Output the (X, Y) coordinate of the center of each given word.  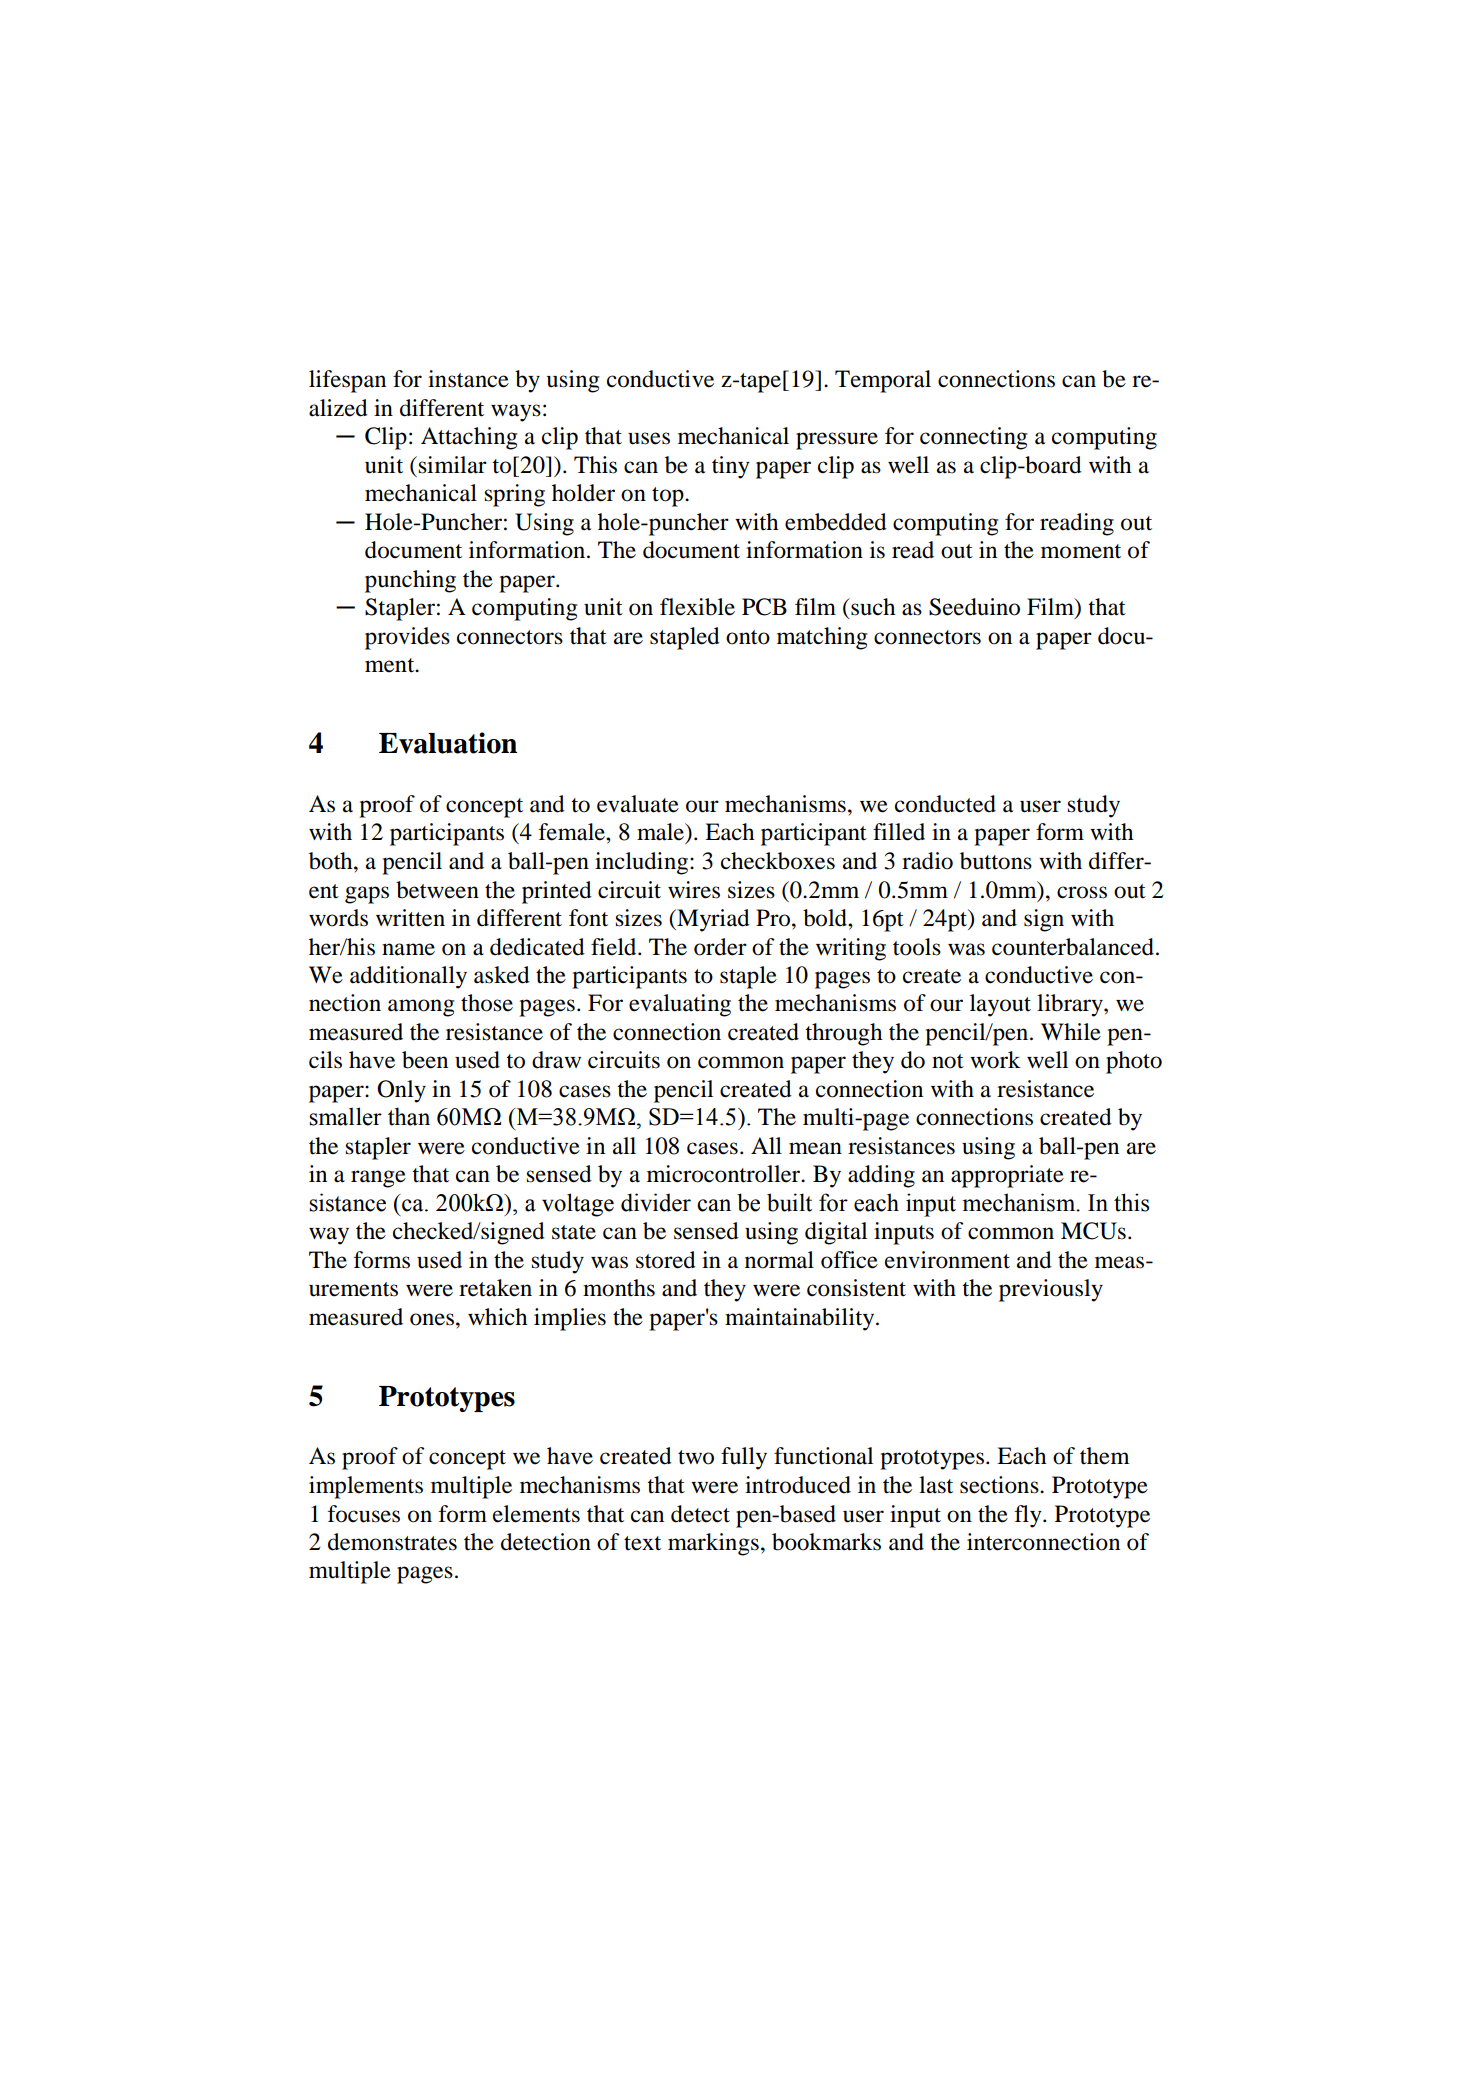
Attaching (469, 438)
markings (713, 1544)
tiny (731, 467)
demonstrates (392, 1542)
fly (1029, 1516)
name (408, 949)
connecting (973, 438)
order (720, 947)
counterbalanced (1073, 947)
